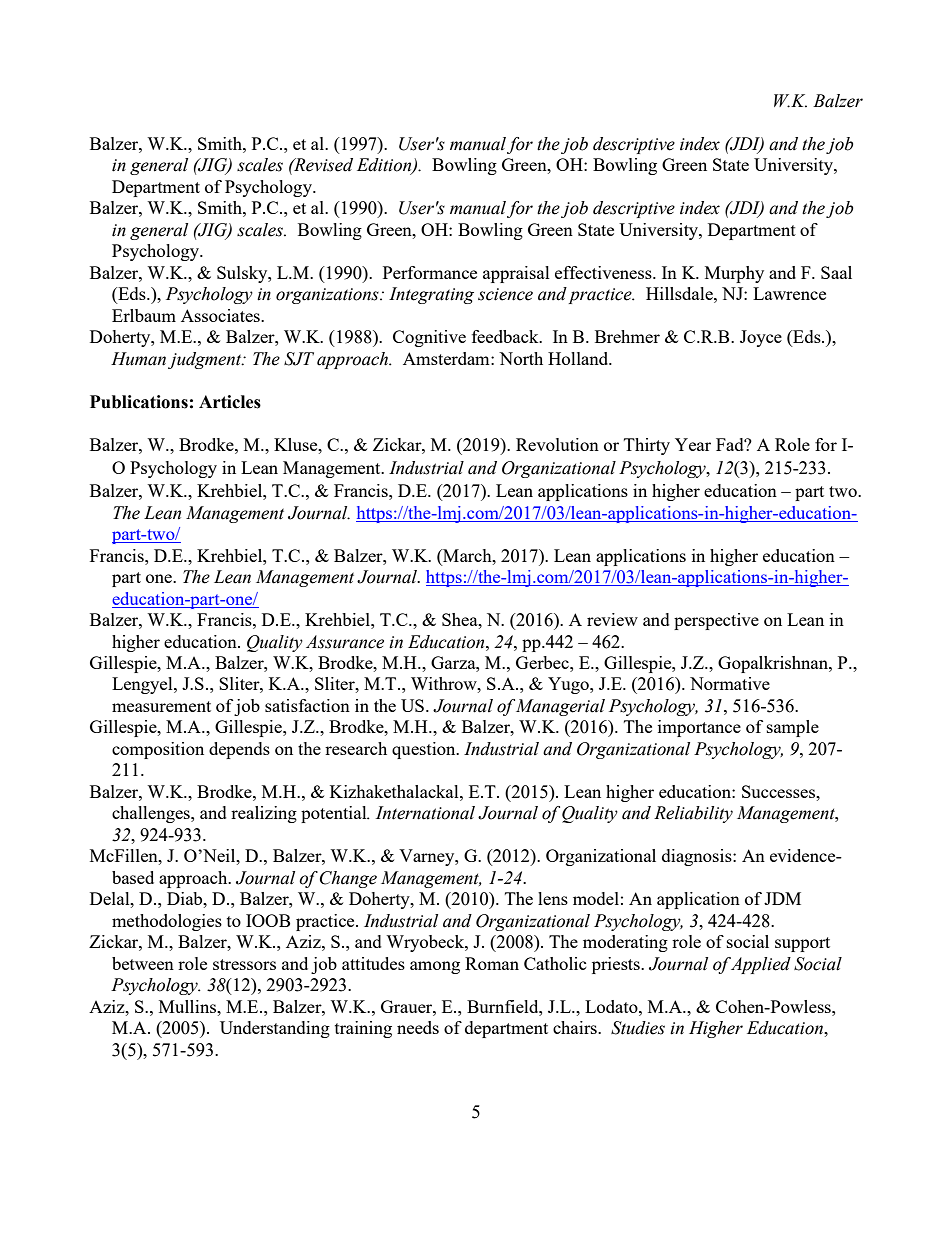 Image resolution: width=952 pixels, height=1233 pixels. What do you see at coordinates (467, 555) in the screenshot?
I see `March` at bounding box center [467, 555].
